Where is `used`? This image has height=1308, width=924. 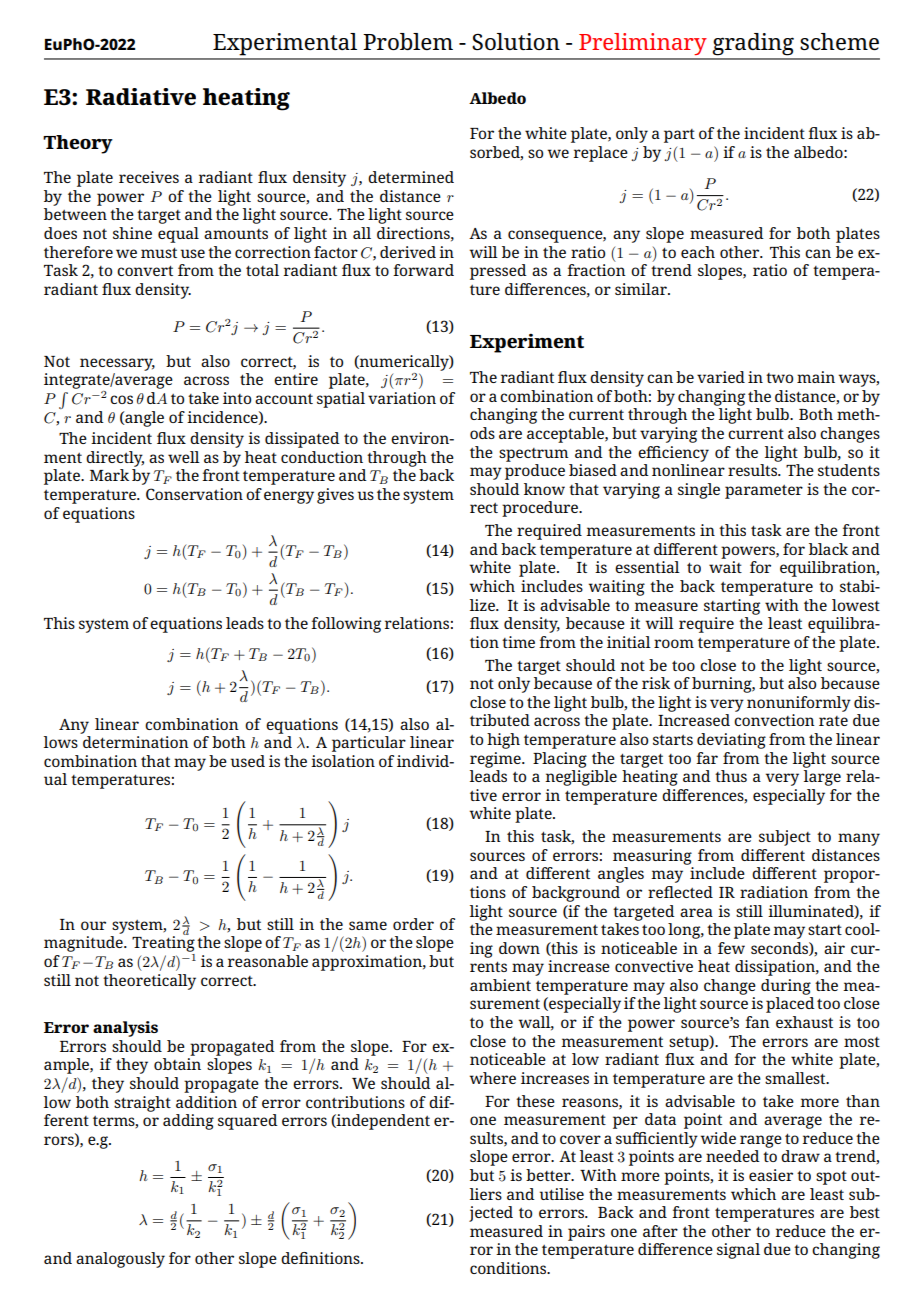 used is located at coordinates (248, 761).
